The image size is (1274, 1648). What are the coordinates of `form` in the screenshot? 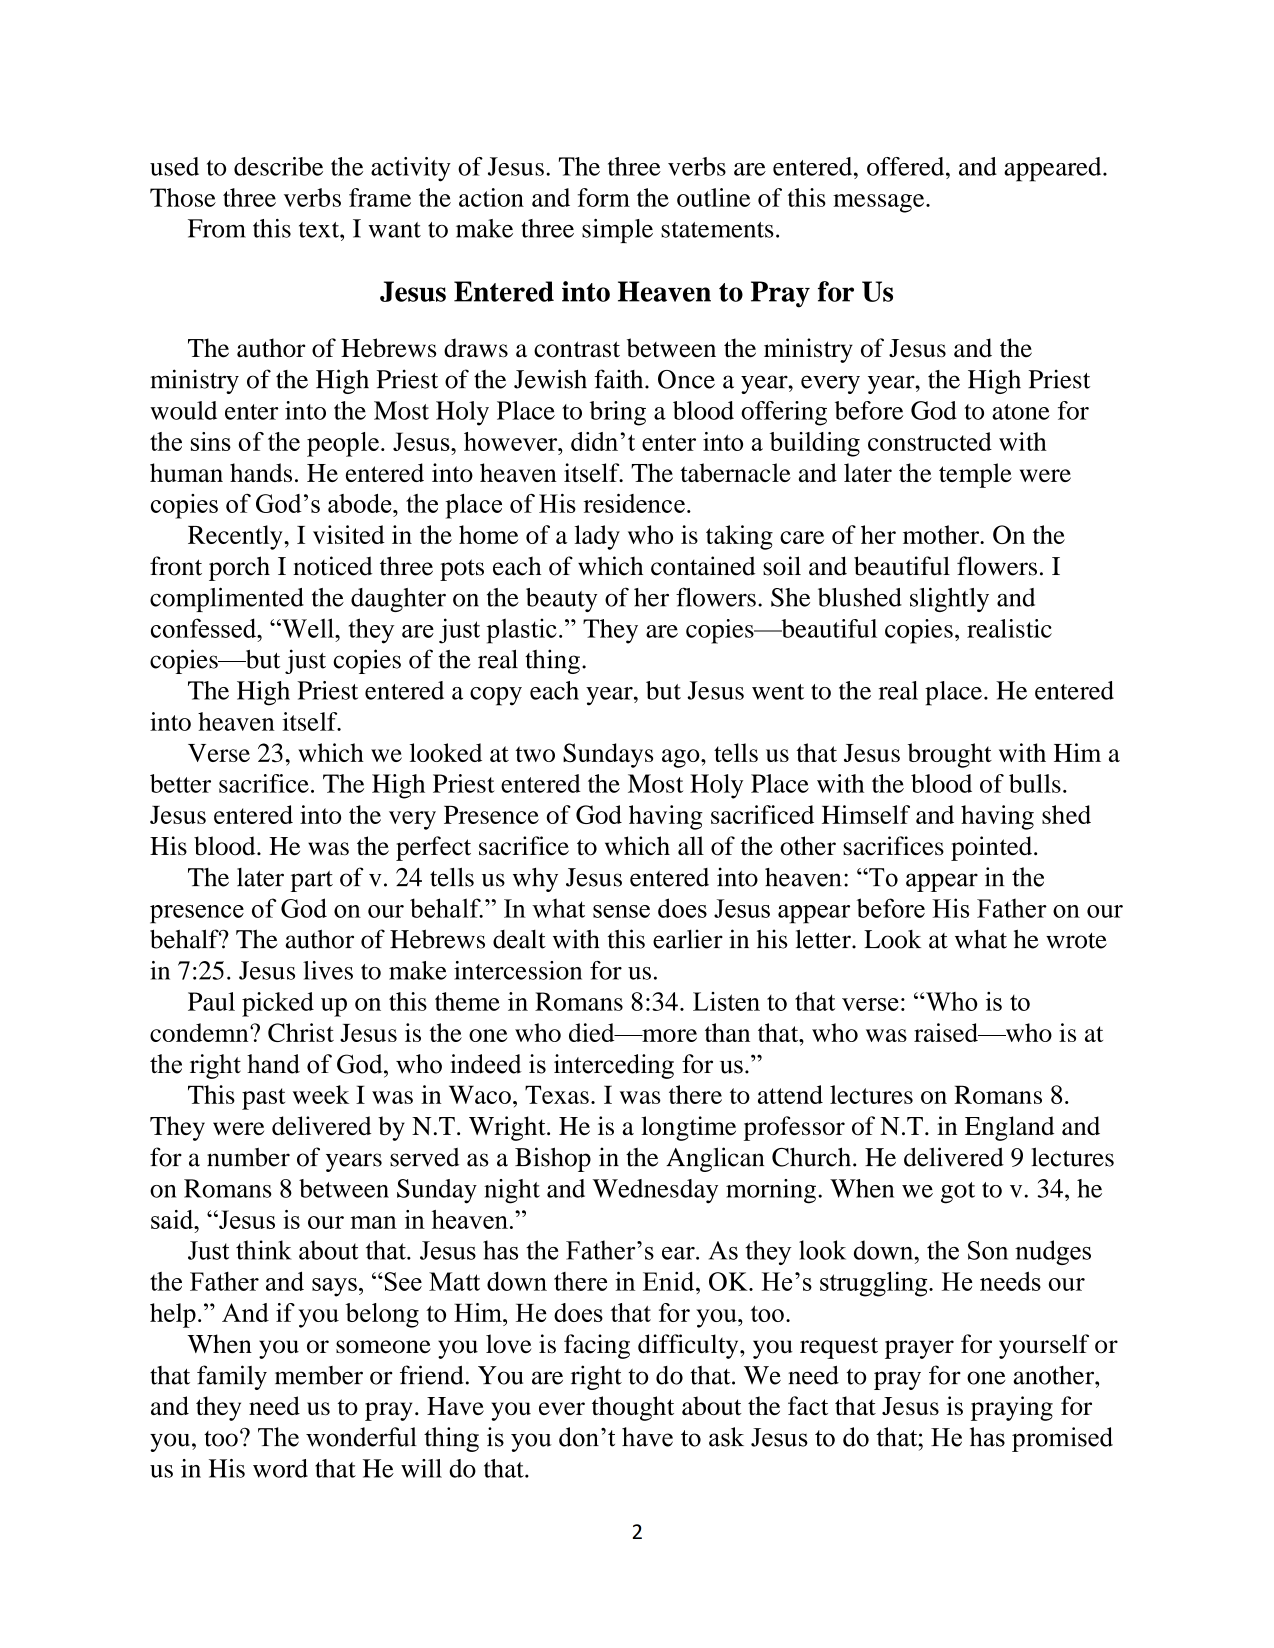 It's located at (604, 197).
